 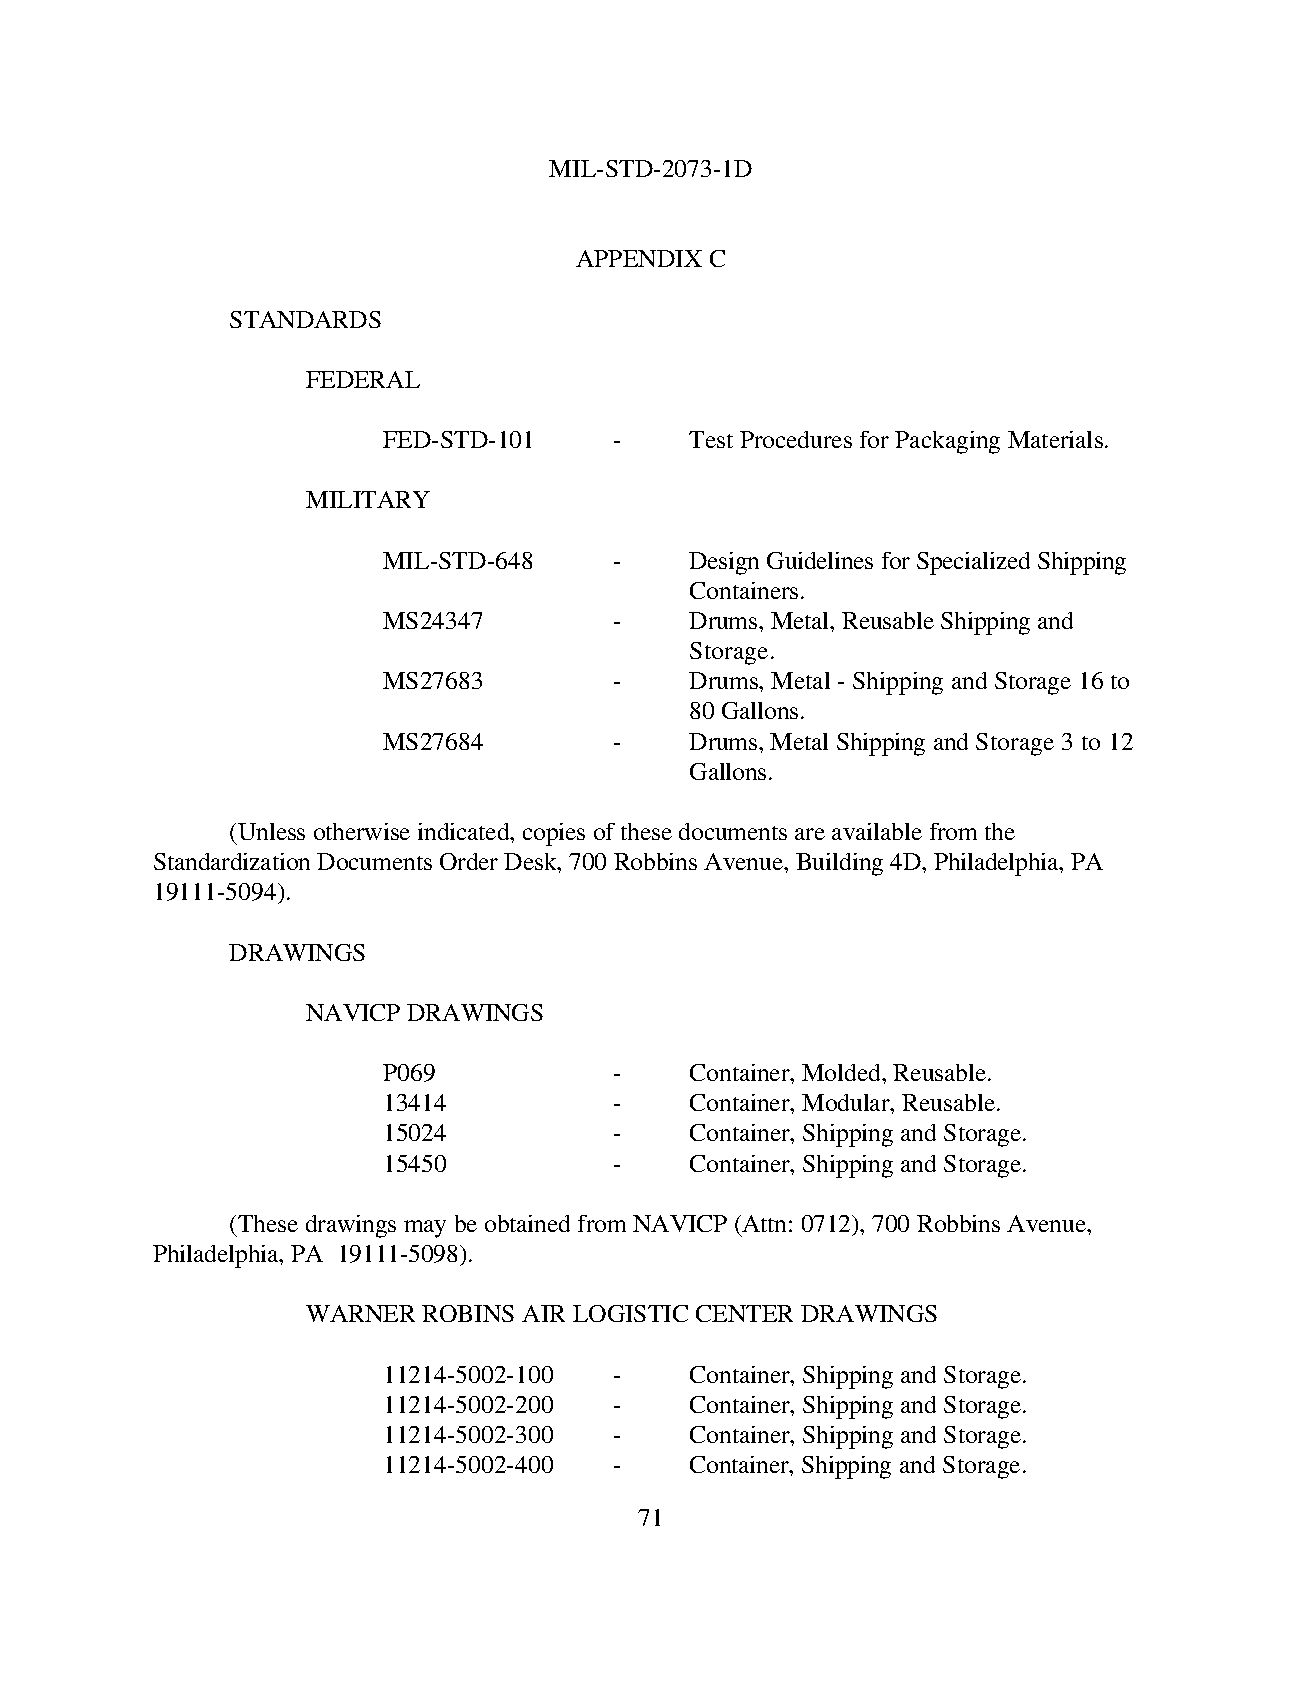 I want to click on Packaging, so click(x=947, y=442).
